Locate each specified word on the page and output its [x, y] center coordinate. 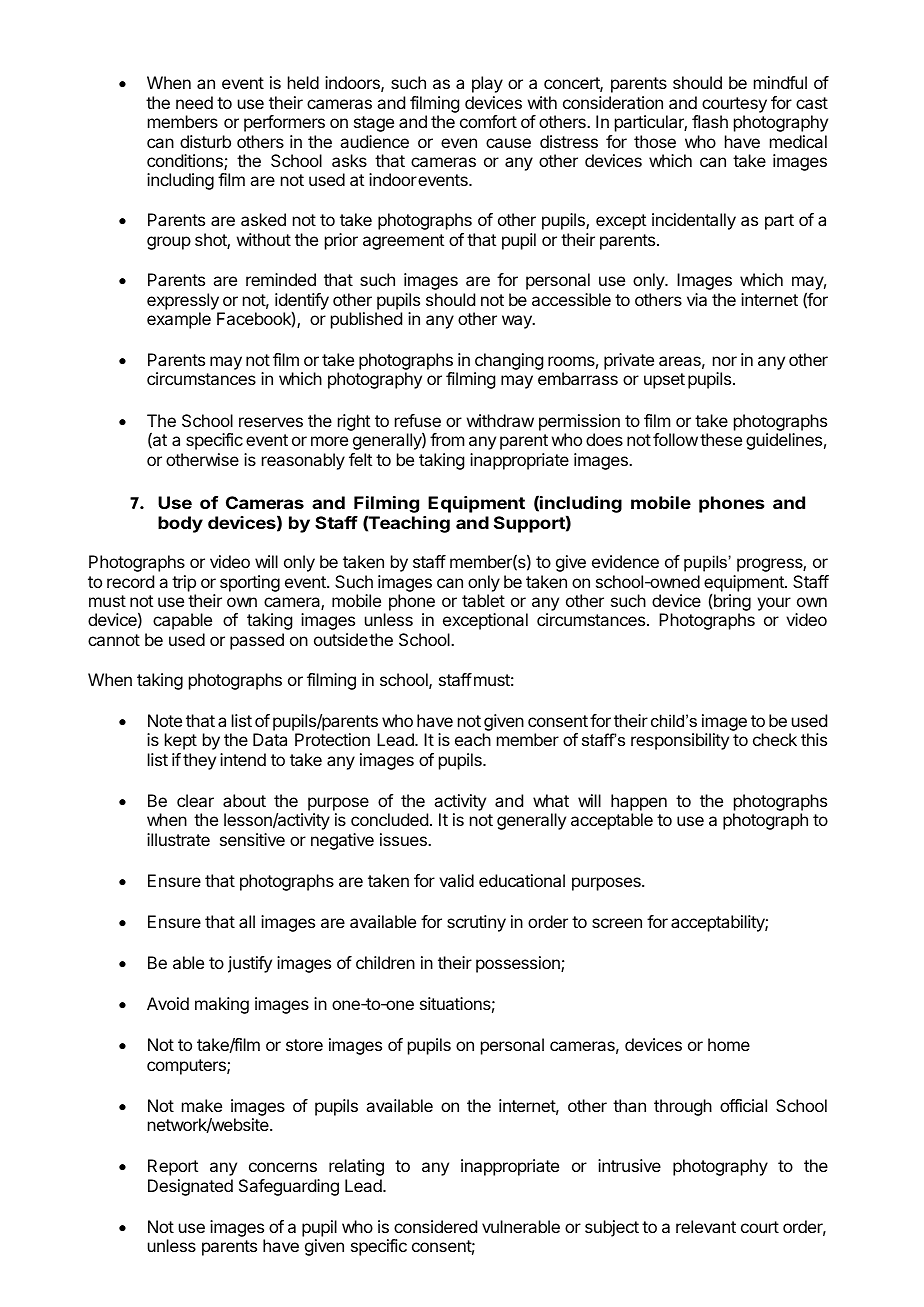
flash [710, 121]
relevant [706, 1226]
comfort [488, 121]
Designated [190, 1187]
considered [435, 1226]
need [194, 102]
